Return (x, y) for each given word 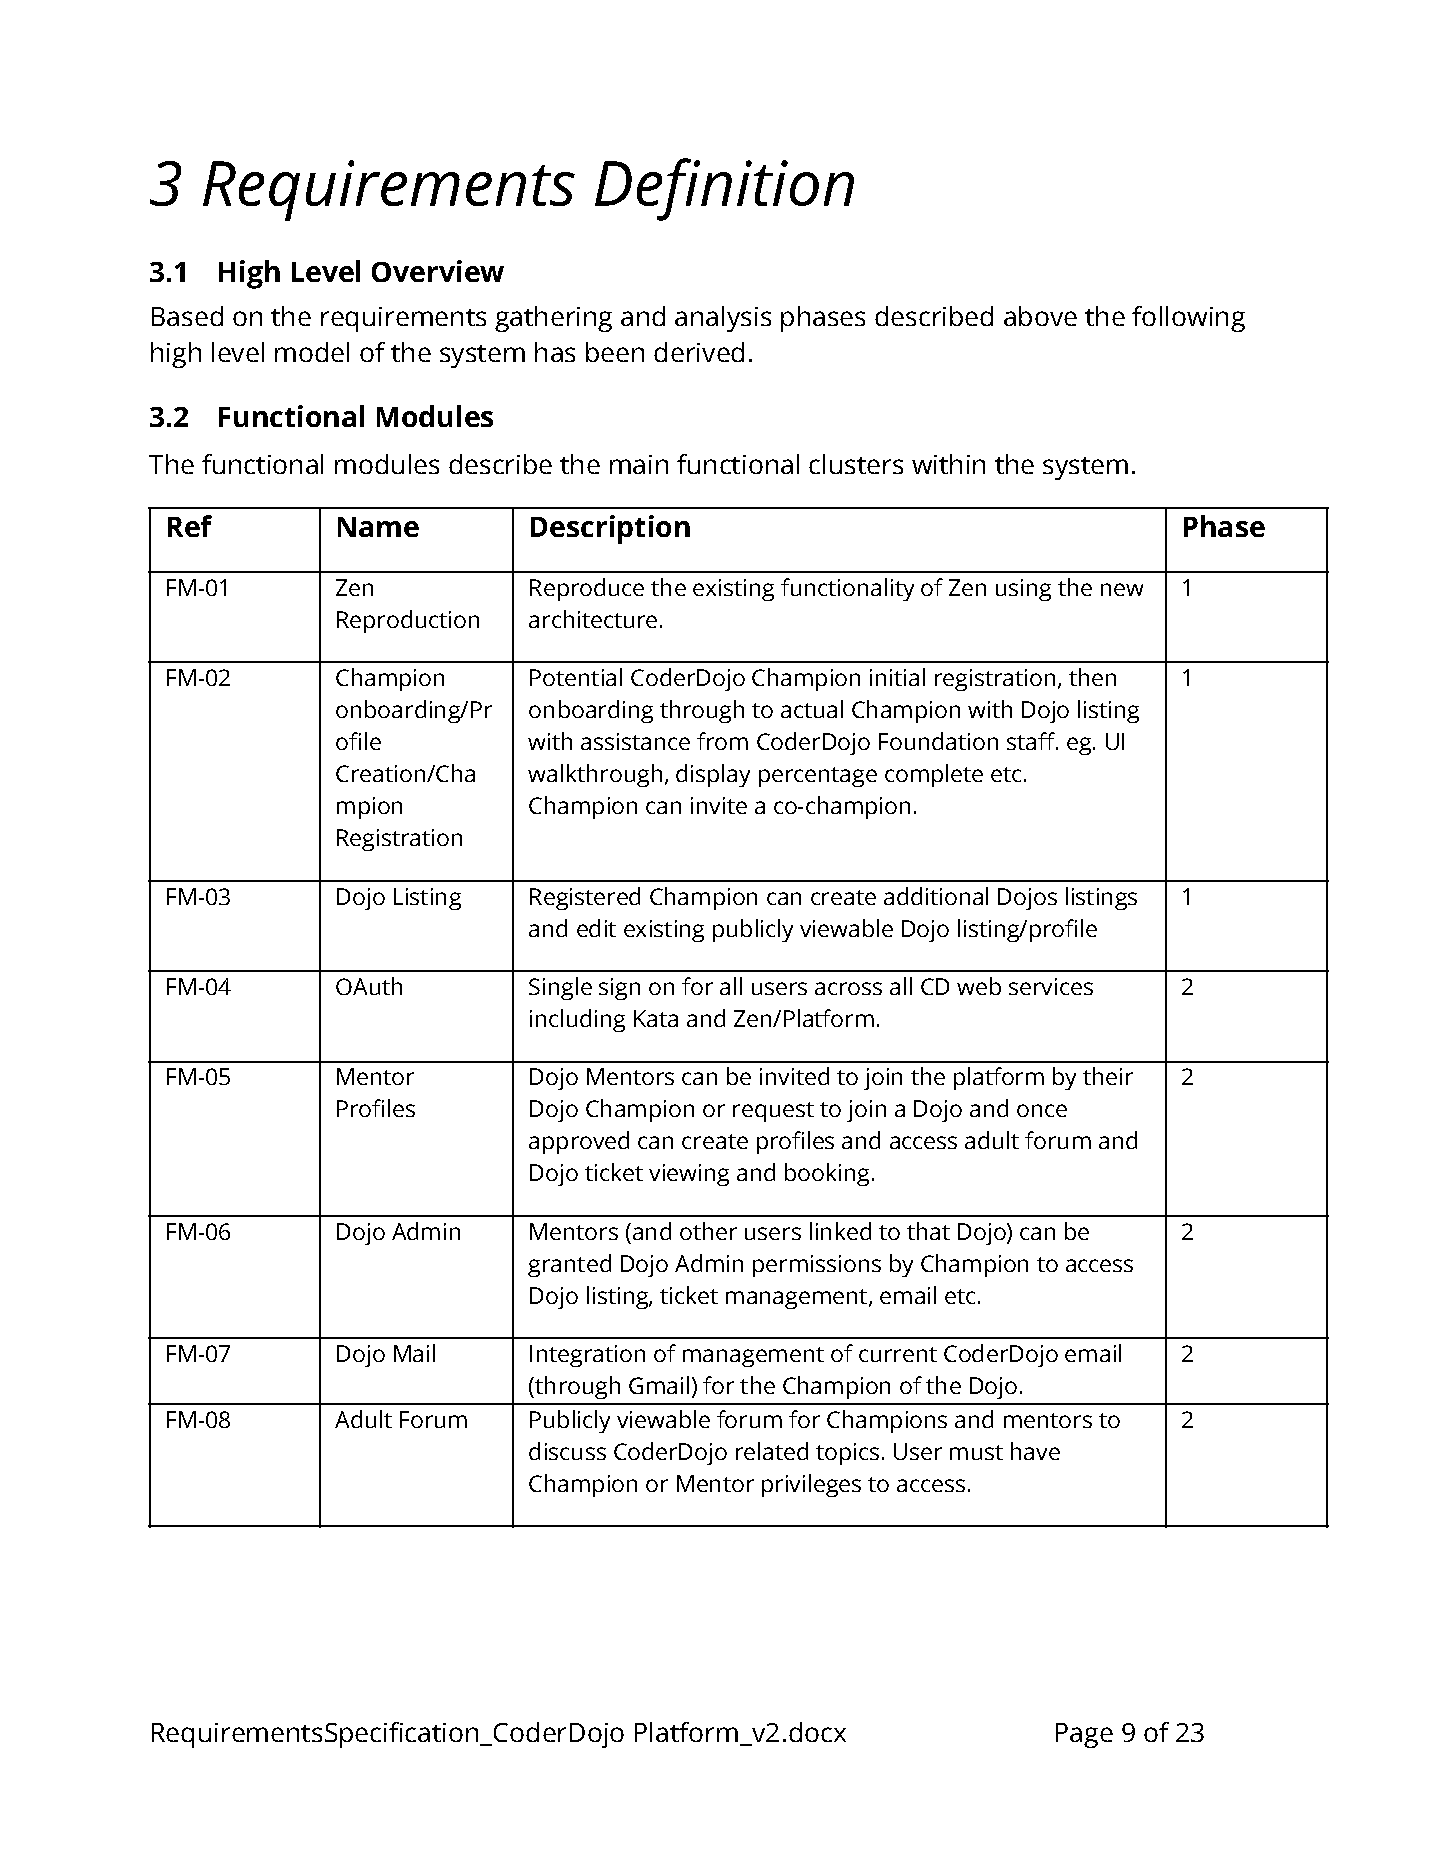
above (1040, 316)
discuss (567, 1451)
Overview (438, 271)
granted (569, 1265)
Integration (587, 1356)
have (1035, 1451)
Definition (724, 189)
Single (560, 988)
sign (619, 989)
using (1023, 590)
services (1051, 986)
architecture (593, 619)
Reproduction (408, 621)
